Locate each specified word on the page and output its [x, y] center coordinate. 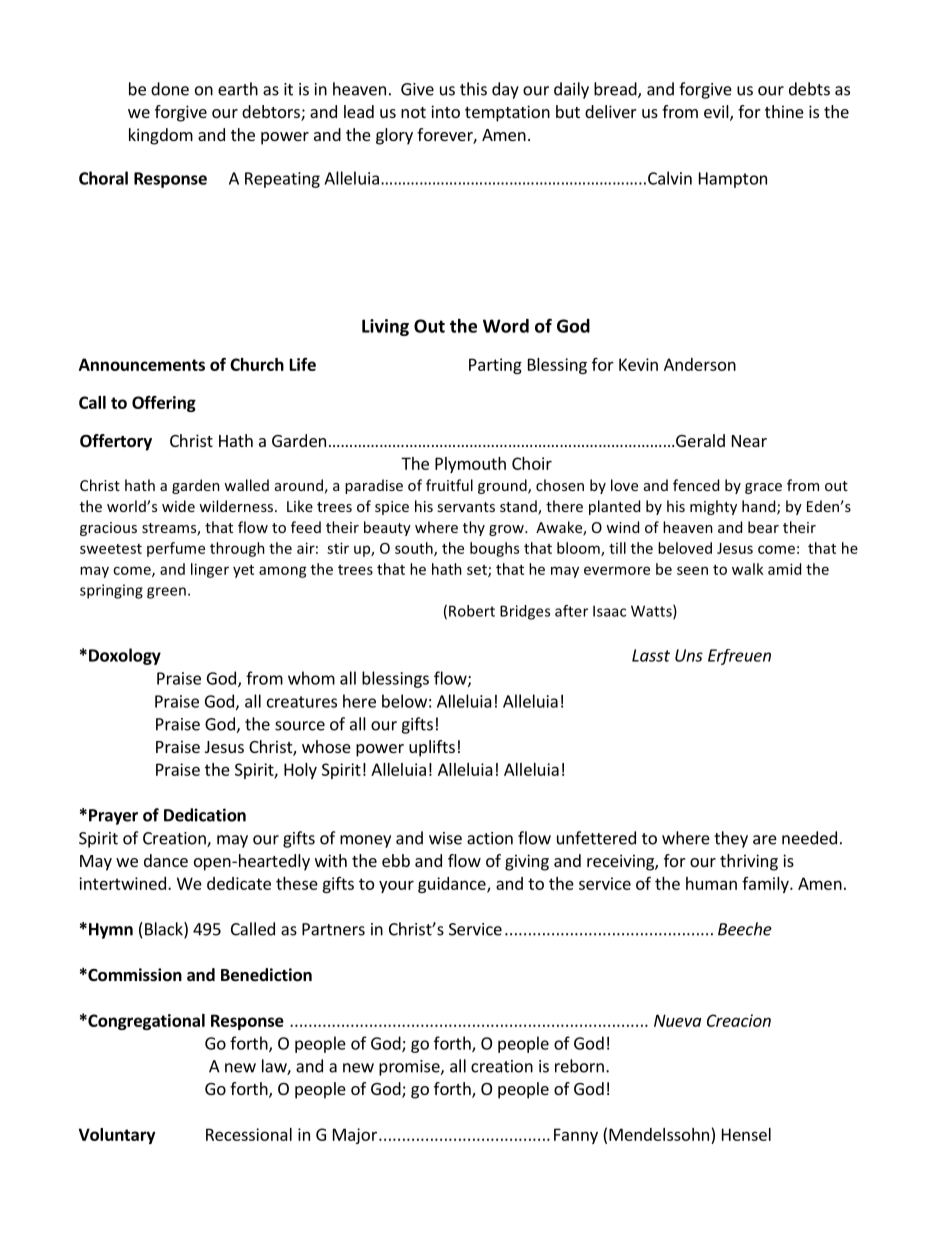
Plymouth [470, 465]
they [731, 839]
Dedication [205, 815]
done [170, 89]
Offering [164, 404]
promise [410, 1068]
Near [749, 441]
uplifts [432, 748]
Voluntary [117, 1136]
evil [717, 113]
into [445, 111]
